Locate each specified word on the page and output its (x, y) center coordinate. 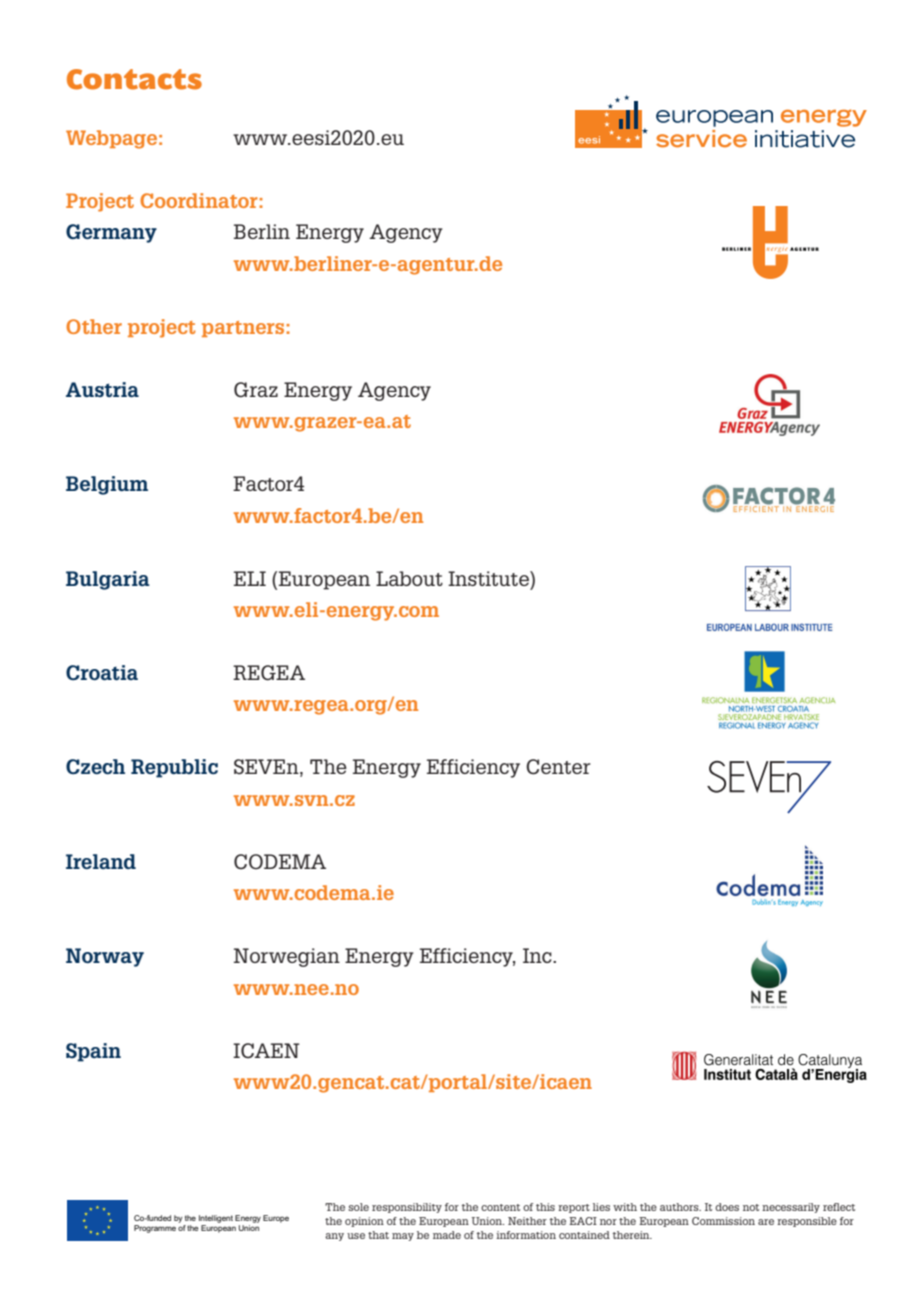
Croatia (102, 673)
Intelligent (216, 1219)
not (751, 1207)
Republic (174, 768)
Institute (489, 578)
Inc (538, 955)
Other (94, 326)
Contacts (134, 79)
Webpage (111, 139)
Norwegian (287, 957)
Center (558, 767)
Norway (105, 957)
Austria (102, 389)
